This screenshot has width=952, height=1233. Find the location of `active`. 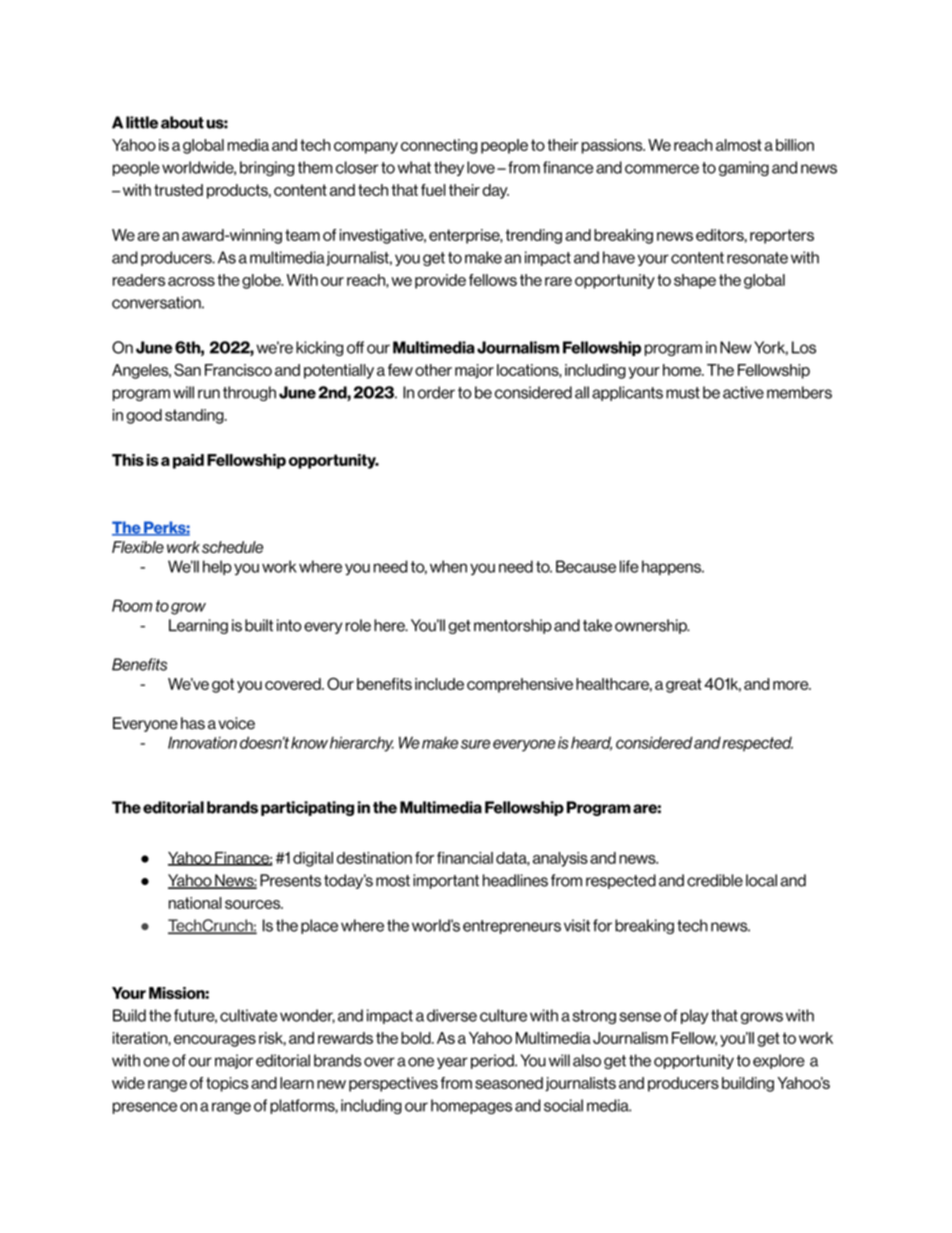

active is located at coordinates (743, 392).
